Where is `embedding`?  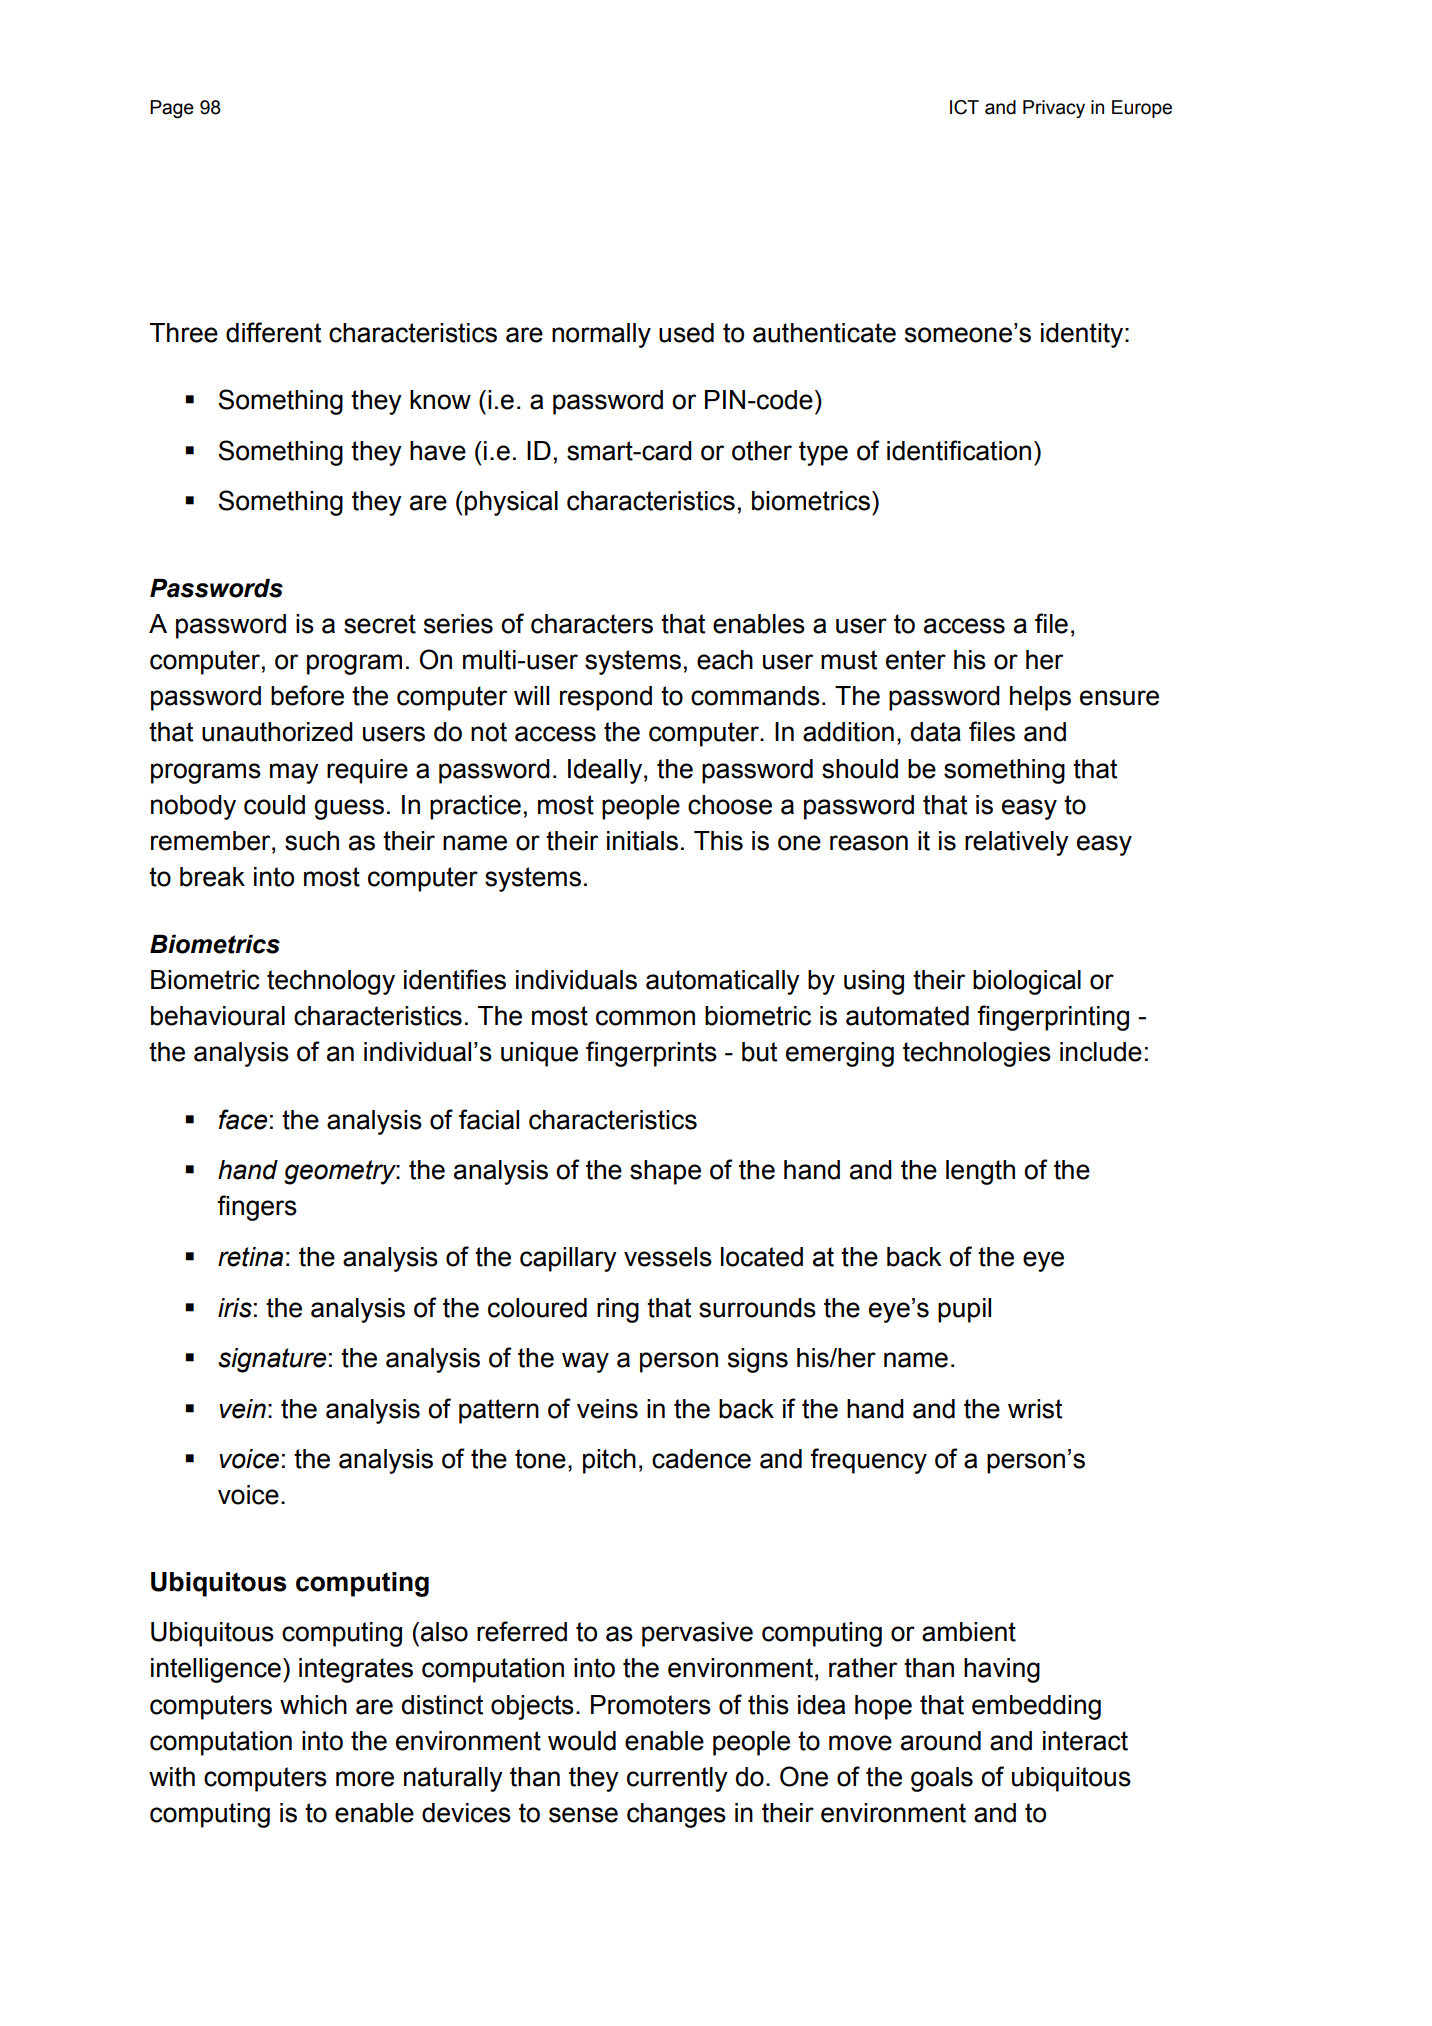
embedding is located at coordinates (1036, 1707).
